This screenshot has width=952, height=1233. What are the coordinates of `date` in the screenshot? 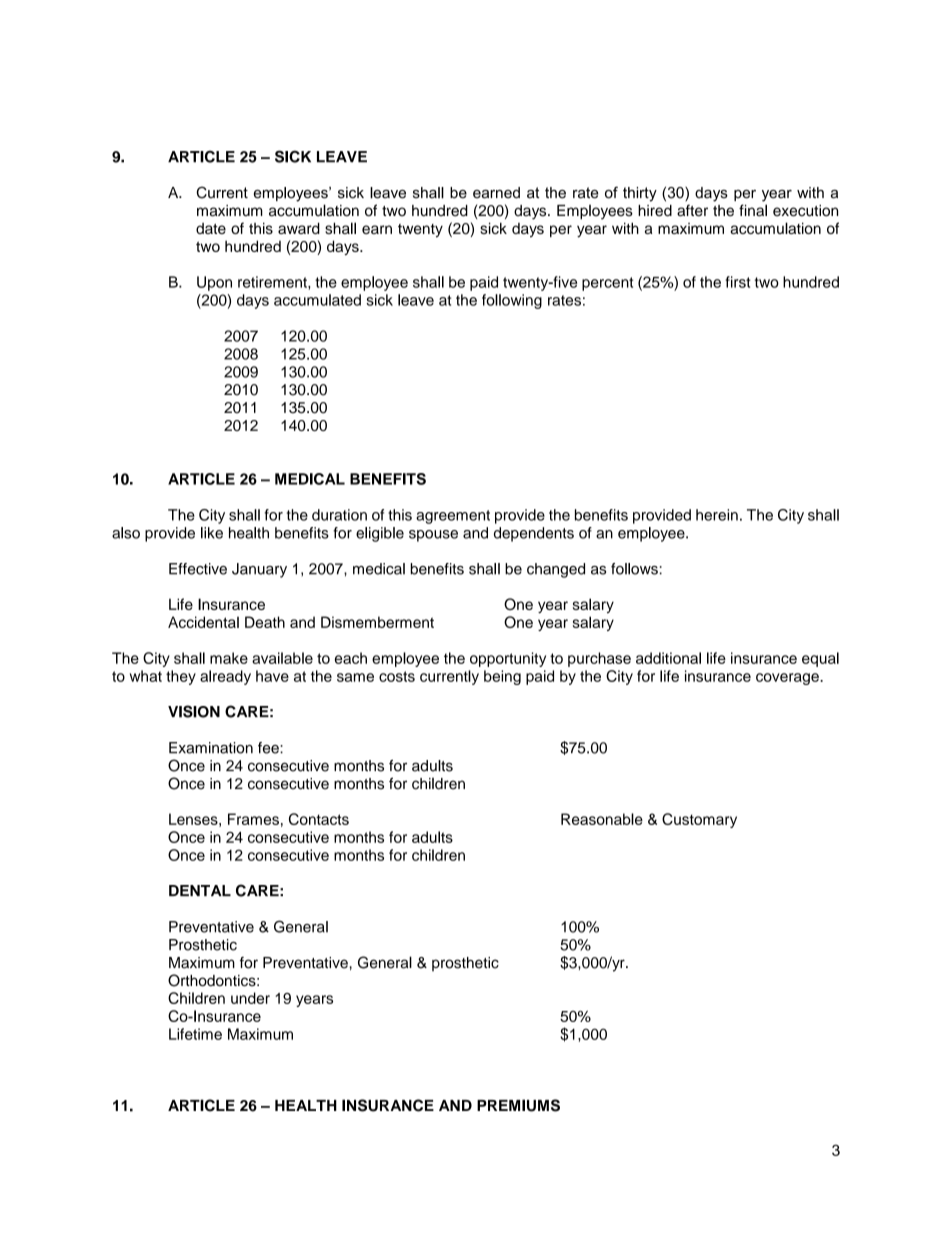 It's located at (211, 228).
